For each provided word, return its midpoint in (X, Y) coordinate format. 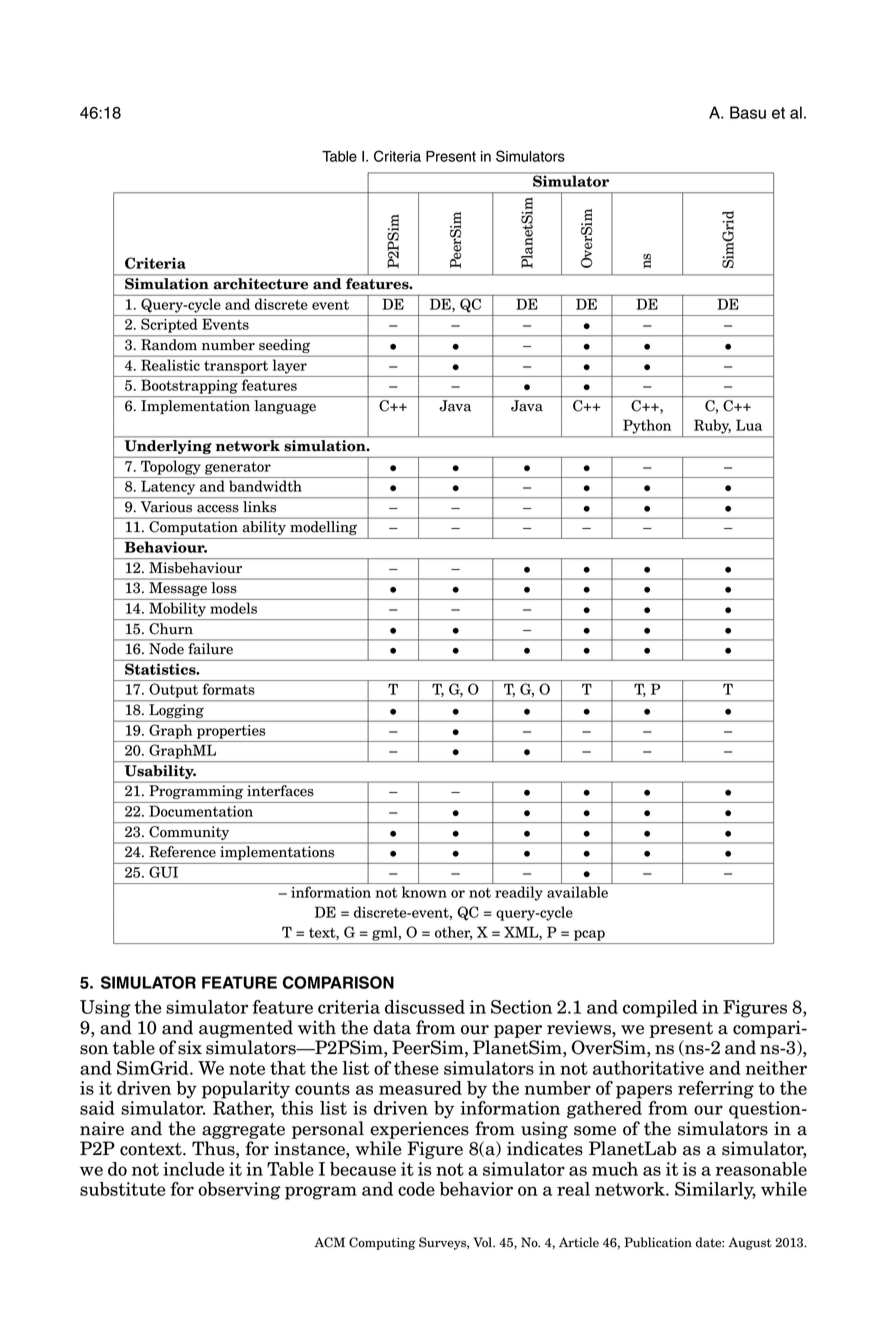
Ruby (712, 426)
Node (166, 648)
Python (647, 426)
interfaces (280, 791)
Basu (748, 112)
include (194, 1169)
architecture (261, 283)
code (416, 1189)
